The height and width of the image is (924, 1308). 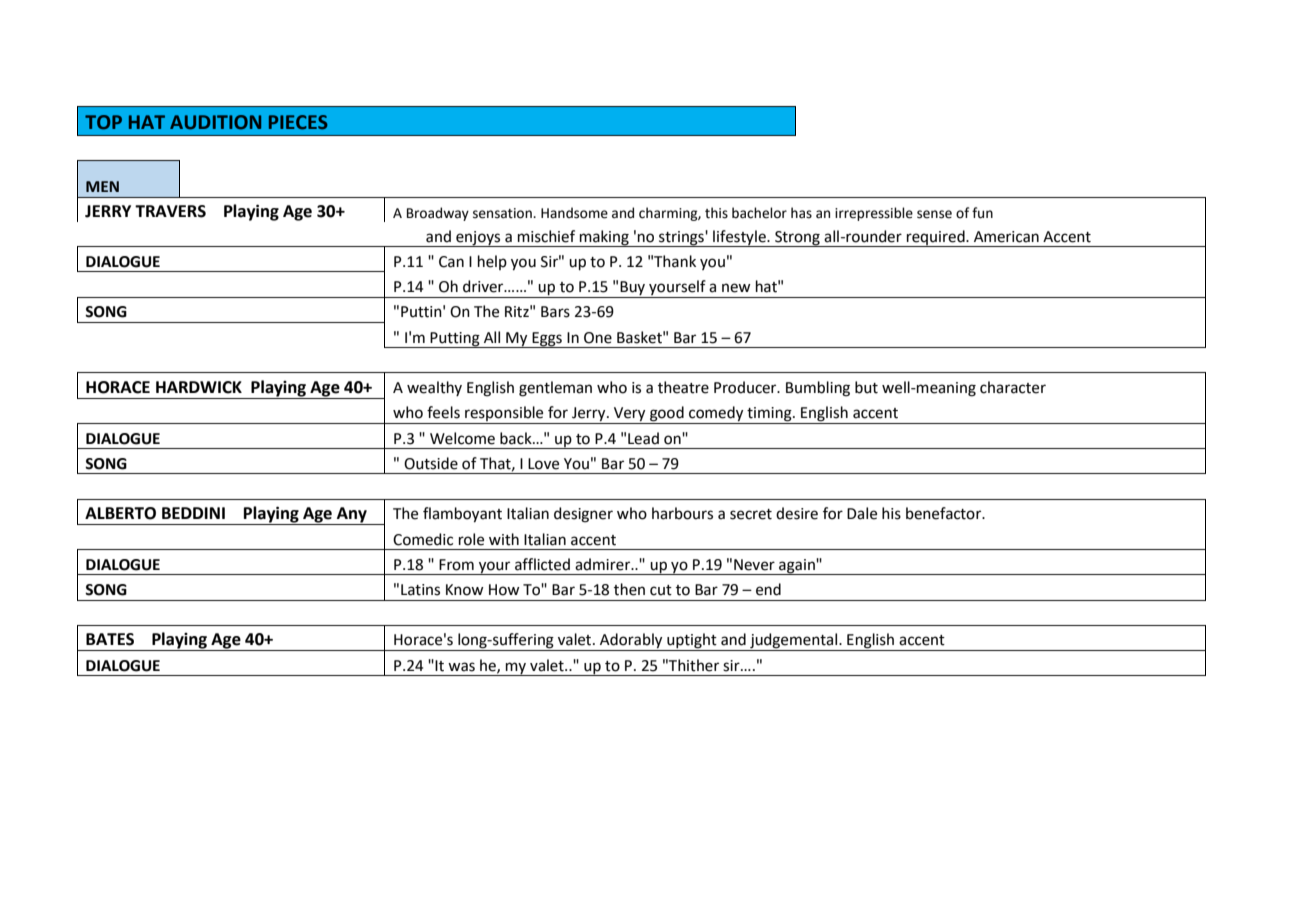 I want to click on gentleman, so click(x=555, y=389).
